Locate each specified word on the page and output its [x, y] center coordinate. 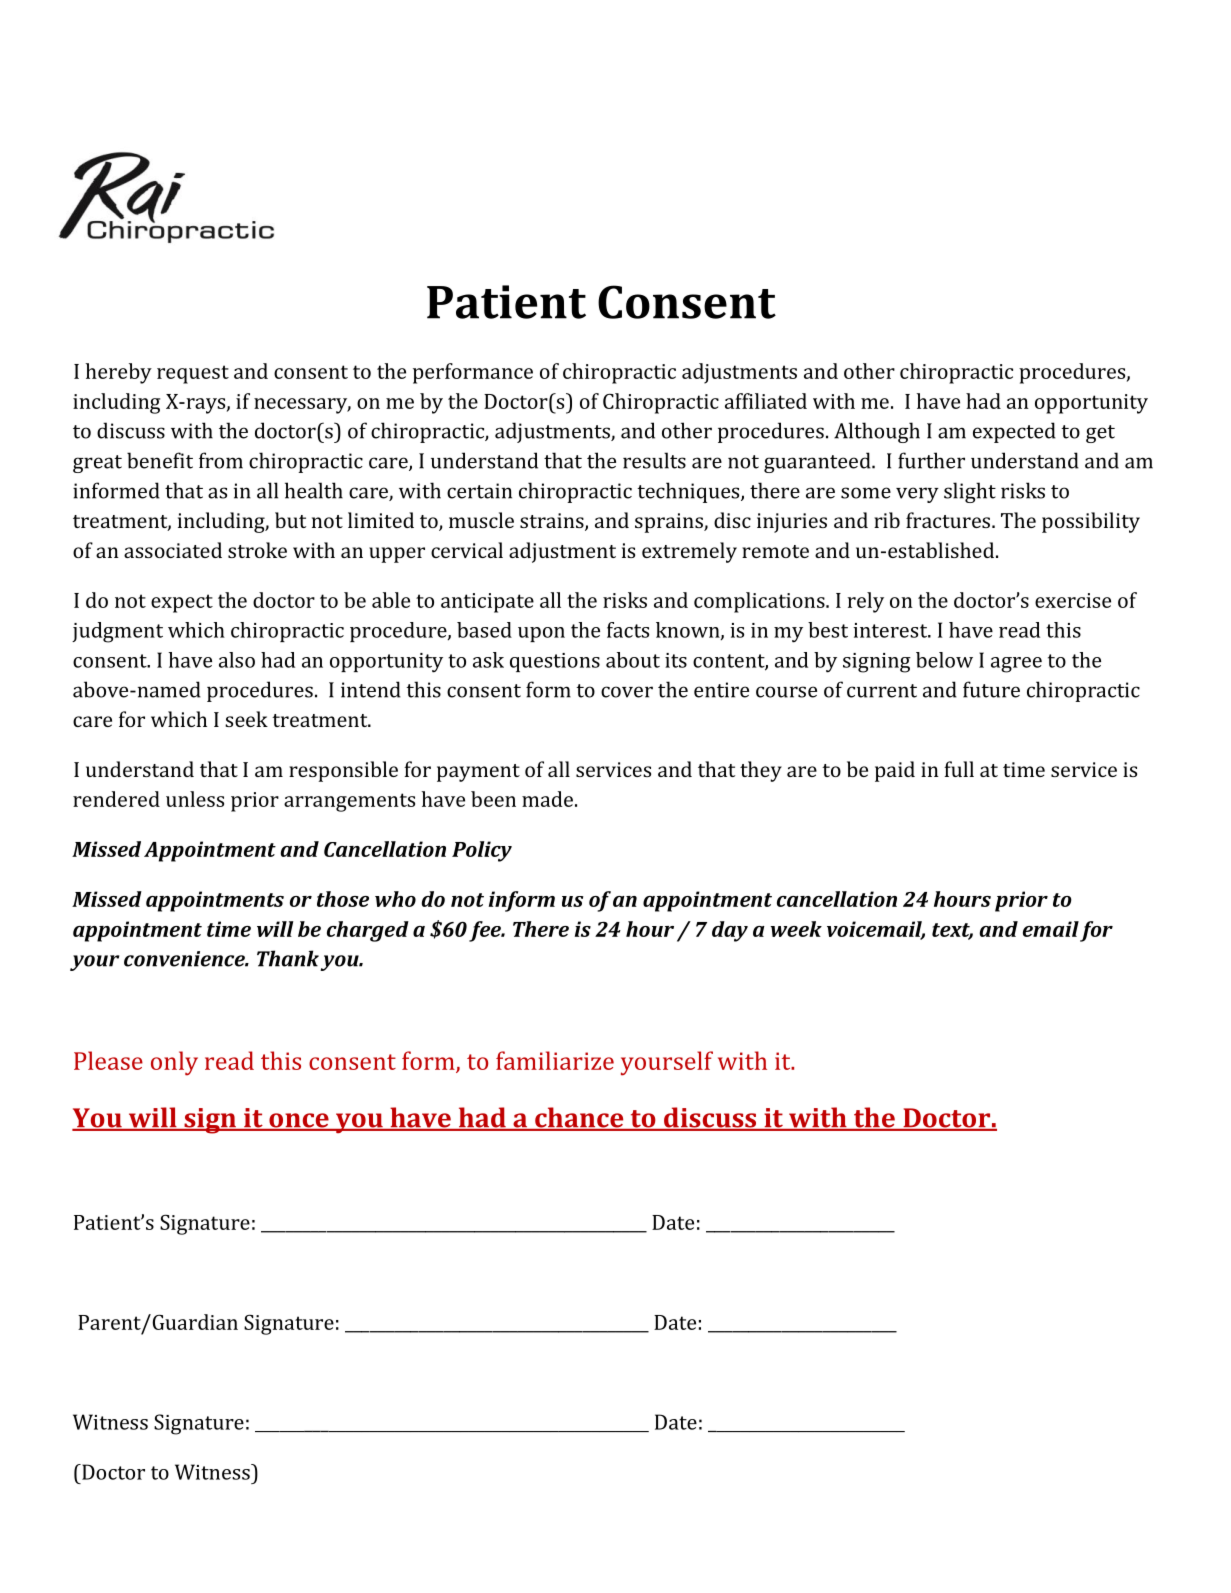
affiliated [766, 401]
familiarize [555, 1060]
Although [877, 432]
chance [579, 1118]
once [299, 1121]
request [193, 374]
